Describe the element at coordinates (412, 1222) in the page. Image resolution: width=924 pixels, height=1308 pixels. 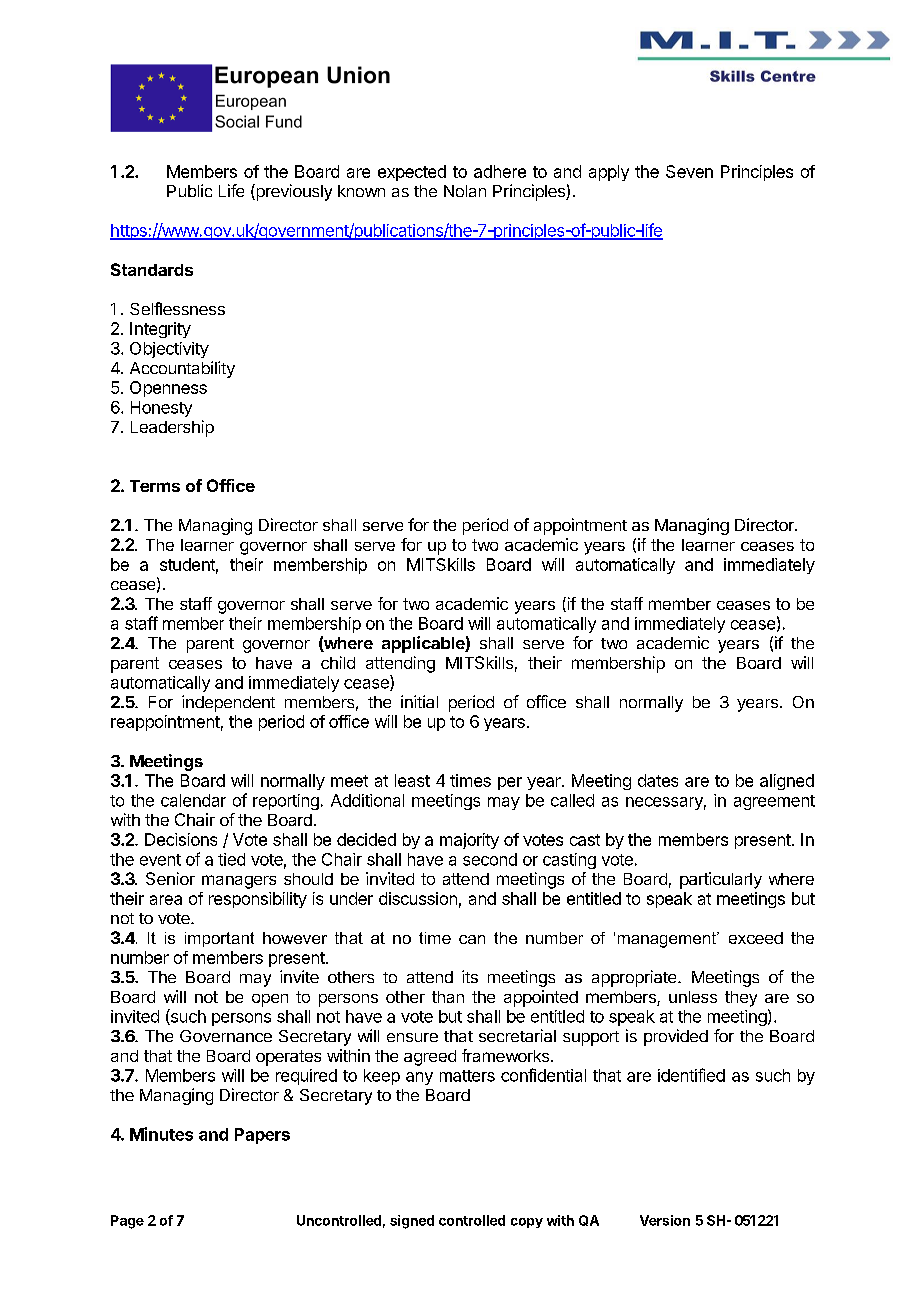
I see `signed` at that location.
